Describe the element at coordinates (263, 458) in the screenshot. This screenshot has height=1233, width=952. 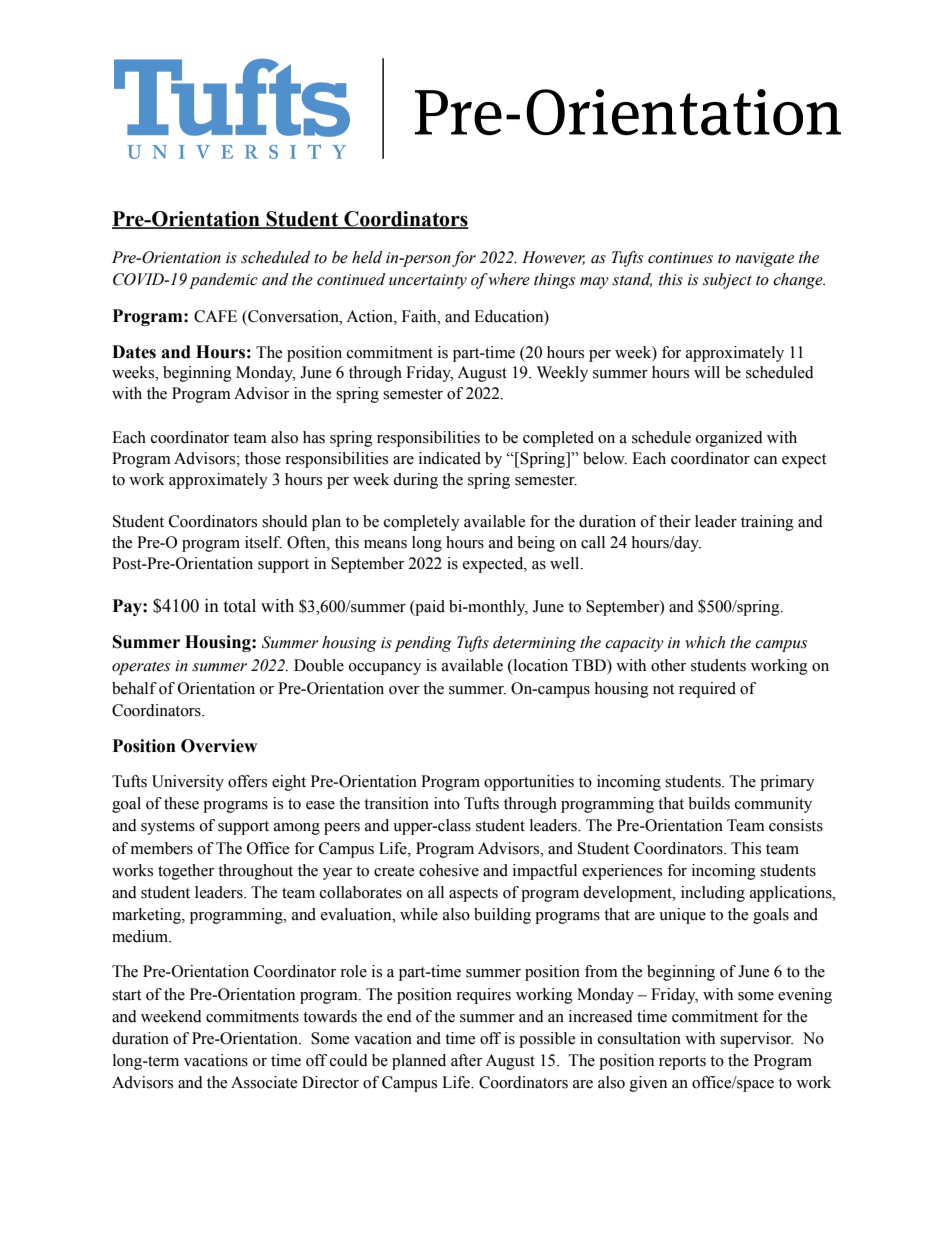
I see `those` at that location.
